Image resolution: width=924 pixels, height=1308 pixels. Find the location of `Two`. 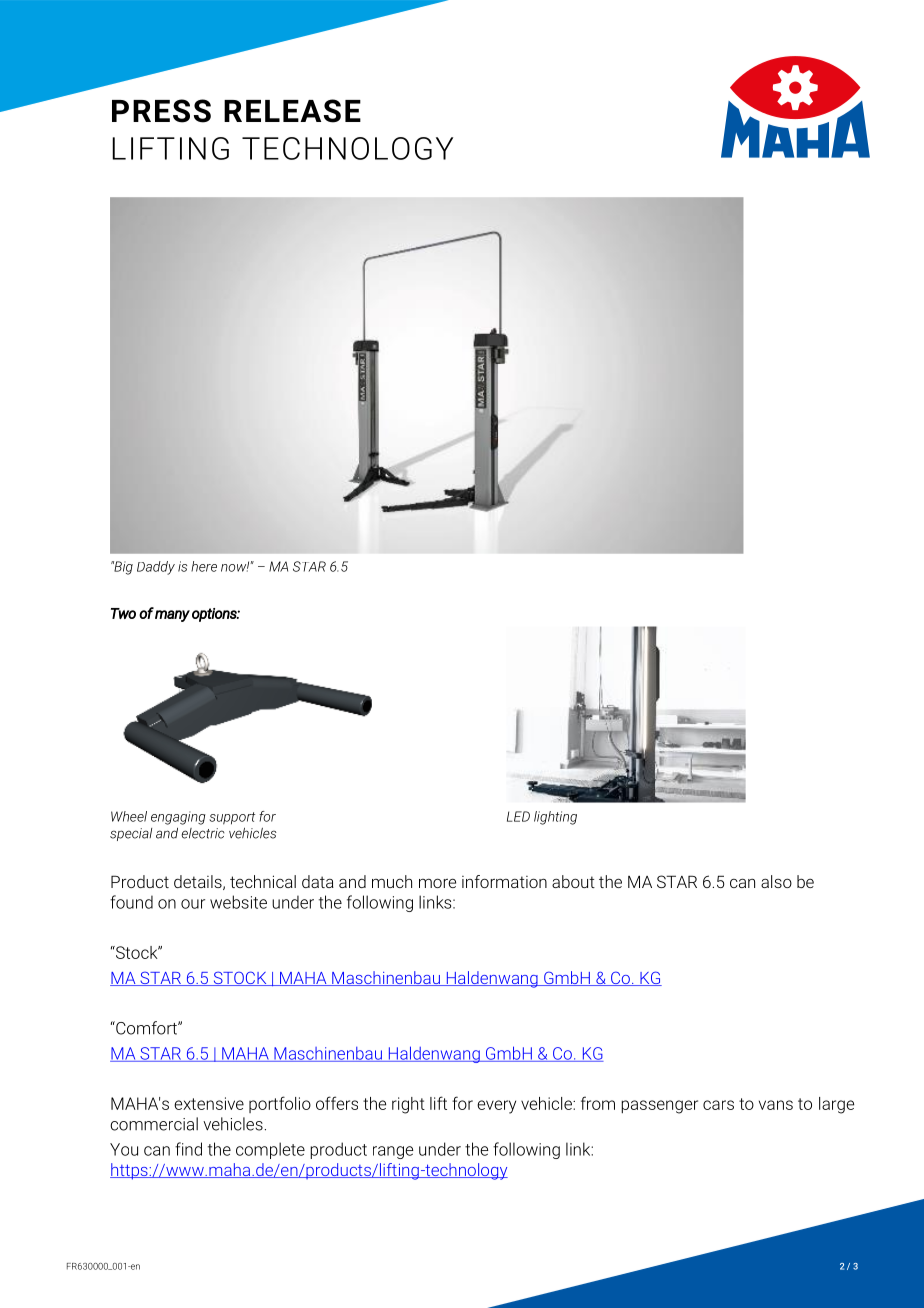

Two is located at coordinates (123, 613).
